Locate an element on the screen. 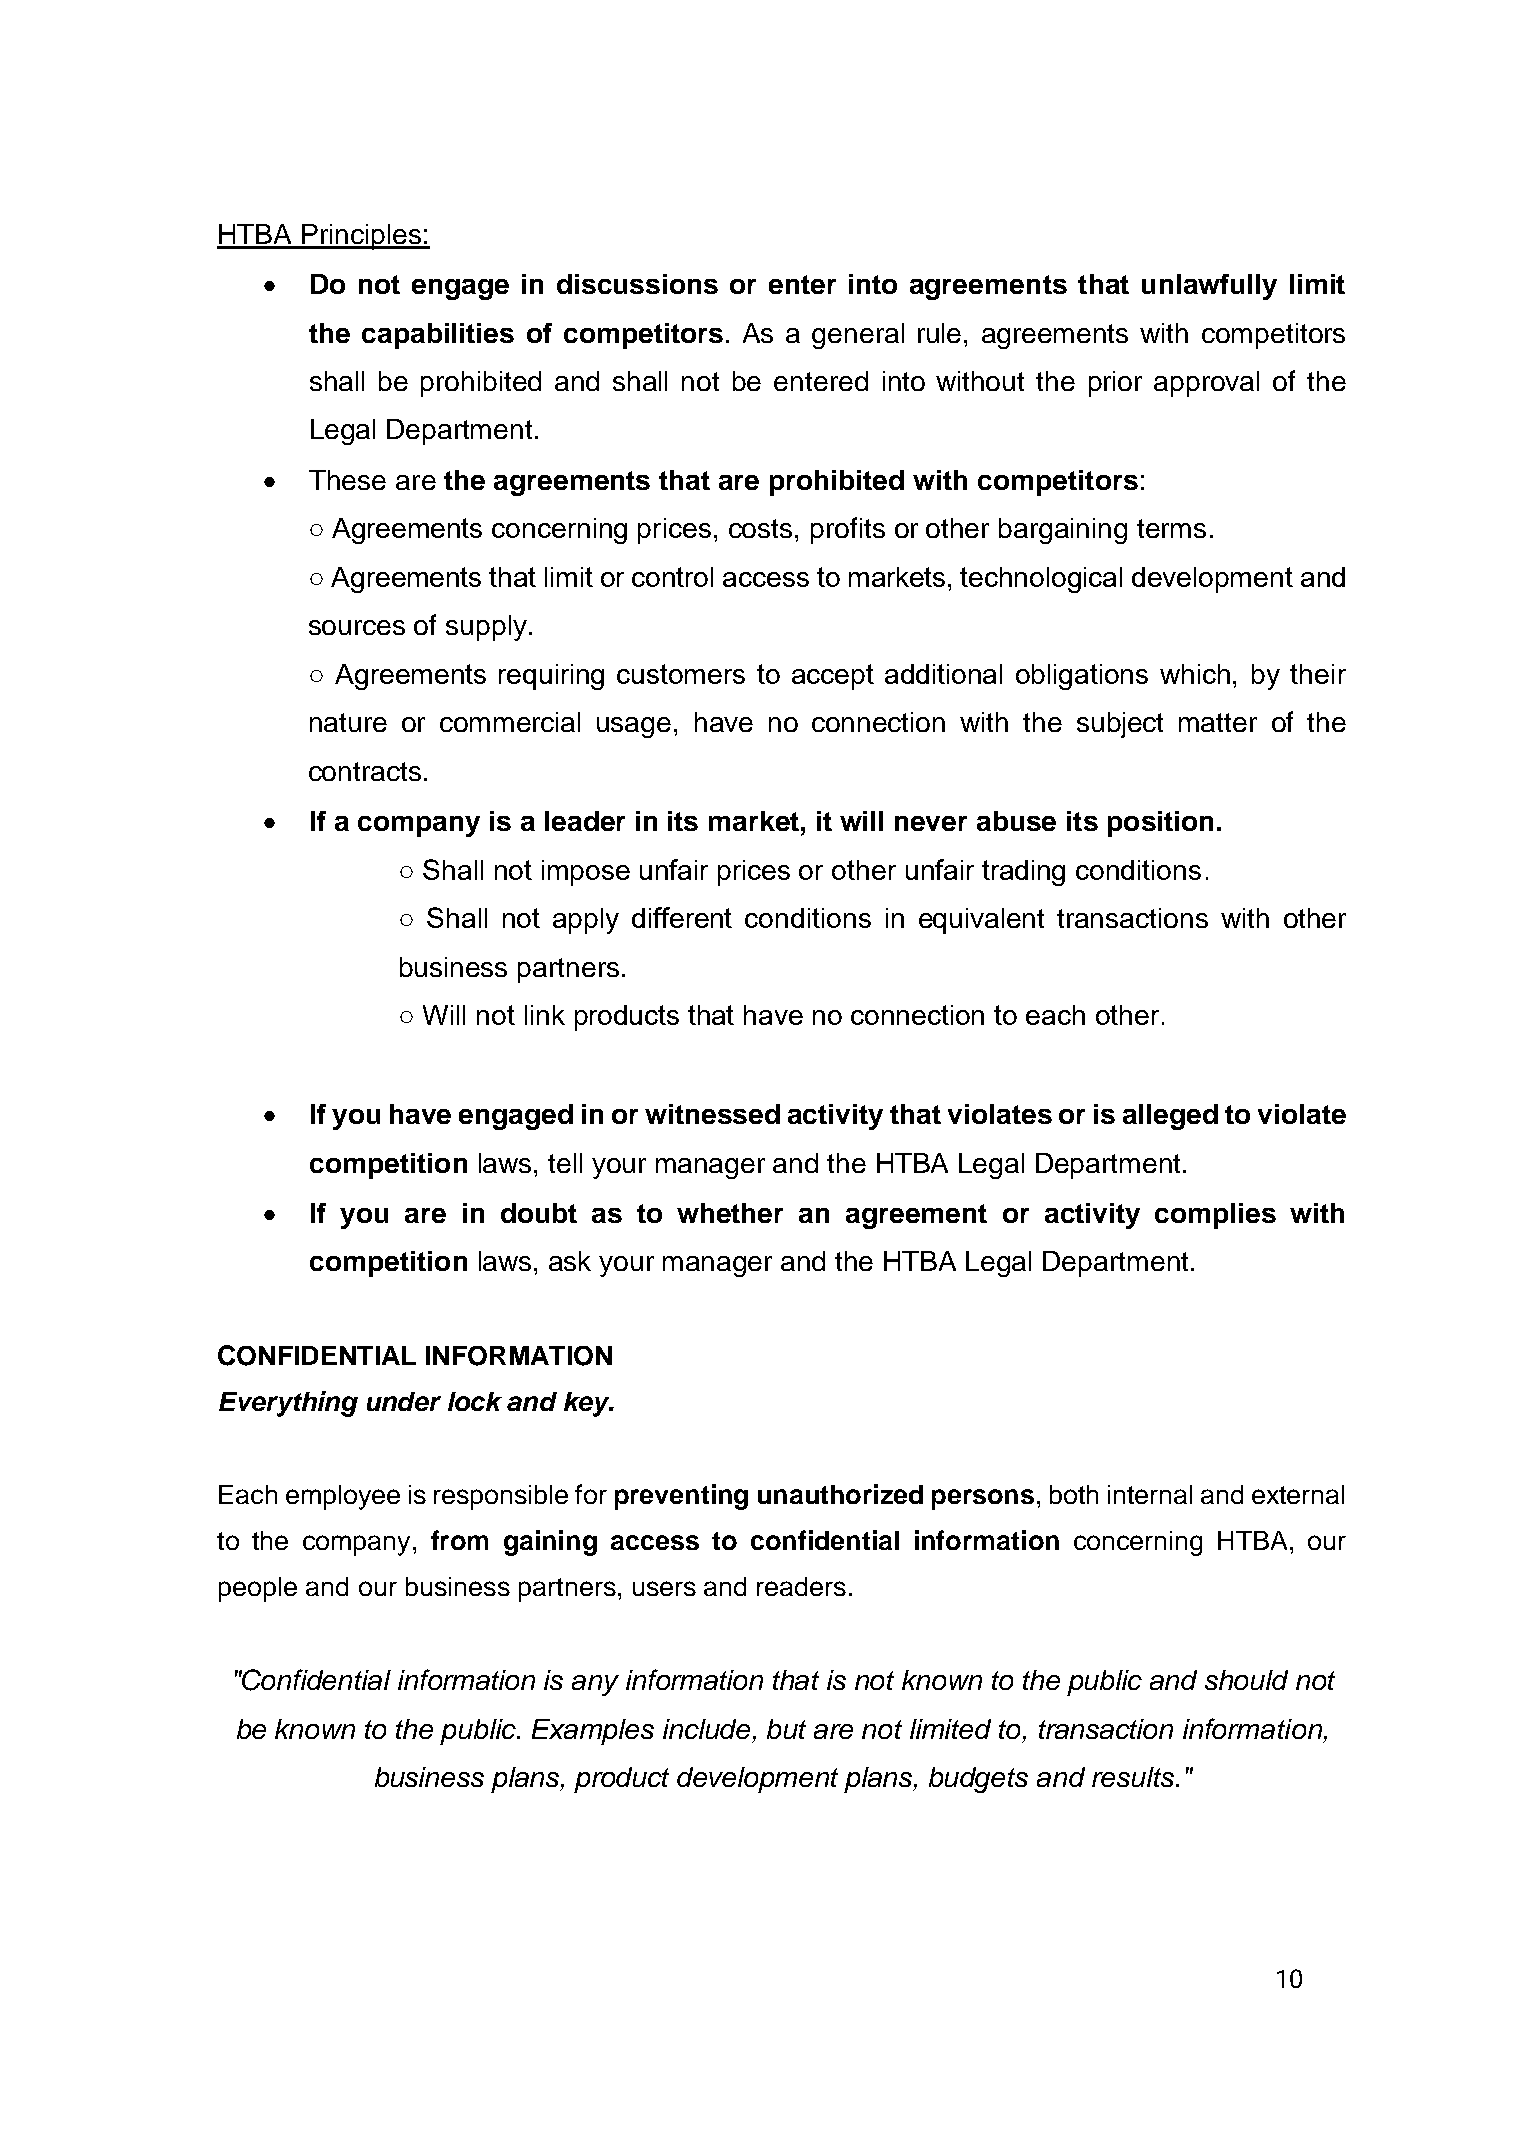 The width and height of the screenshot is (1521, 2151). alleged is located at coordinates (1170, 1117).
